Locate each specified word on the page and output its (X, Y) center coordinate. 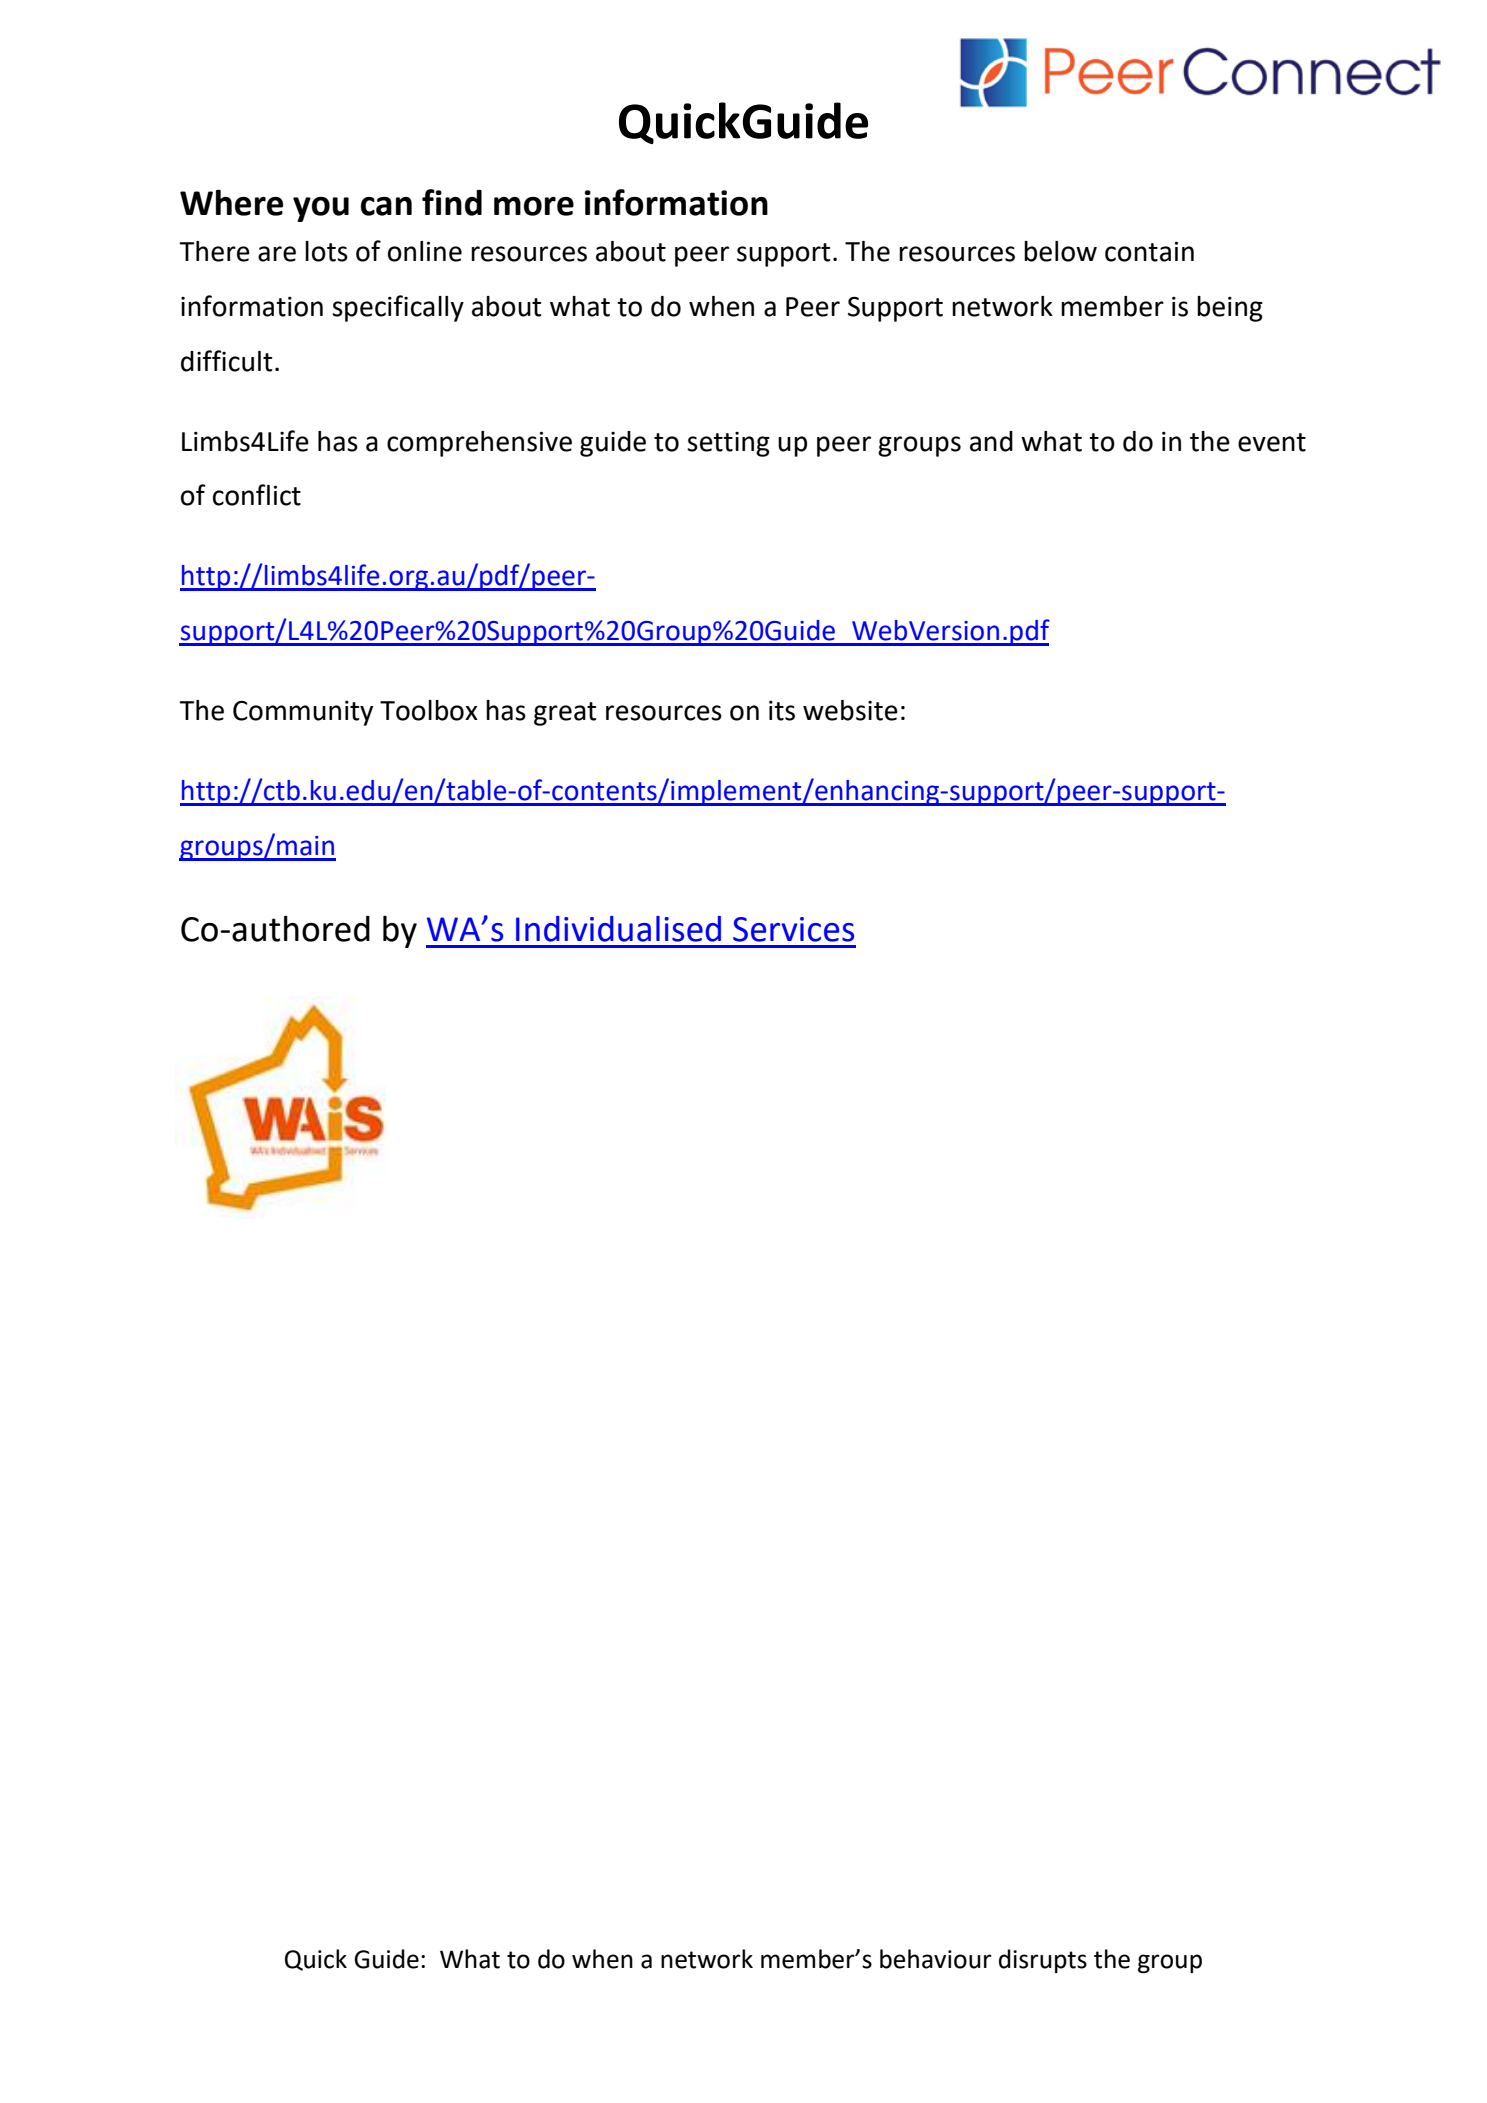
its (782, 711)
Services (793, 929)
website (850, 710)
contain (1149, 251)
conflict (257, 495)
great (565, 714)
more (534, 206)
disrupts (1043, 1961)
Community (303, 713)
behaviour (936, 1959)
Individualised (618, 929)
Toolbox (429, 710)
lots (326, 251)
